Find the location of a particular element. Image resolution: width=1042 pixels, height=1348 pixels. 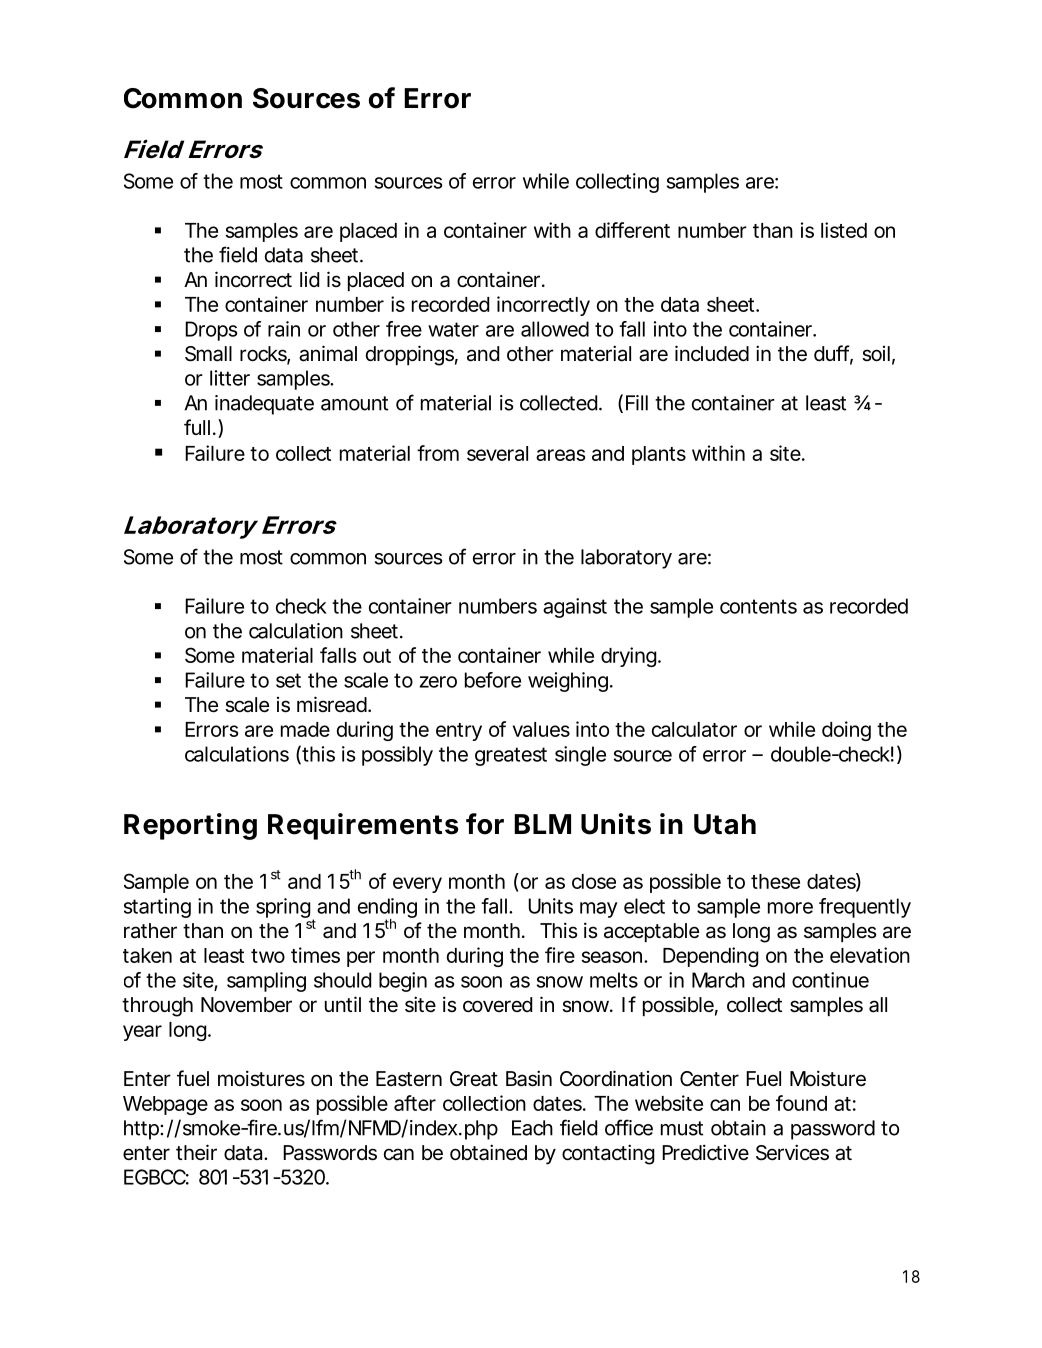

allowed is located at coordinates (555, 329).
